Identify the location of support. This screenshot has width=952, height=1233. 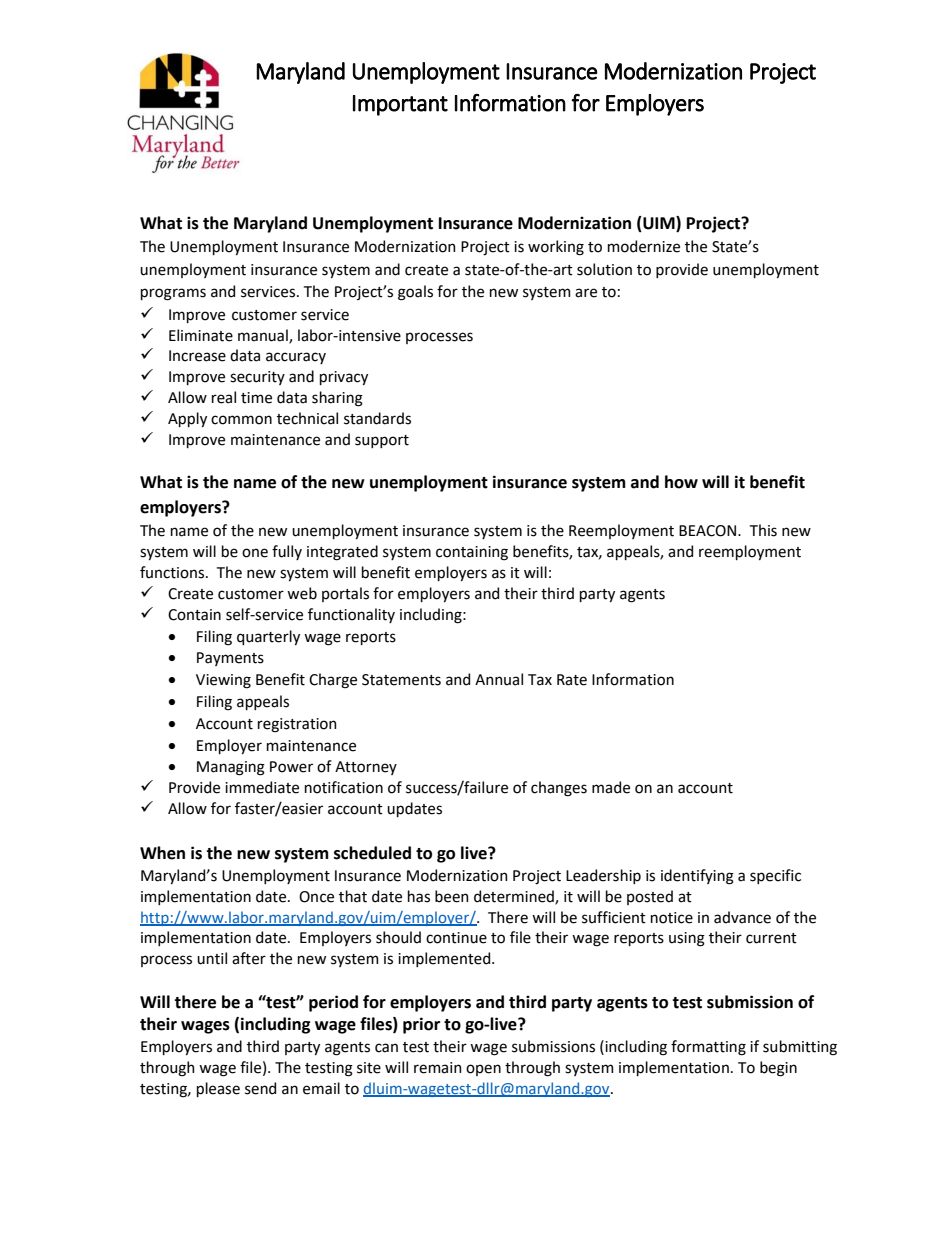
(382, 441).
